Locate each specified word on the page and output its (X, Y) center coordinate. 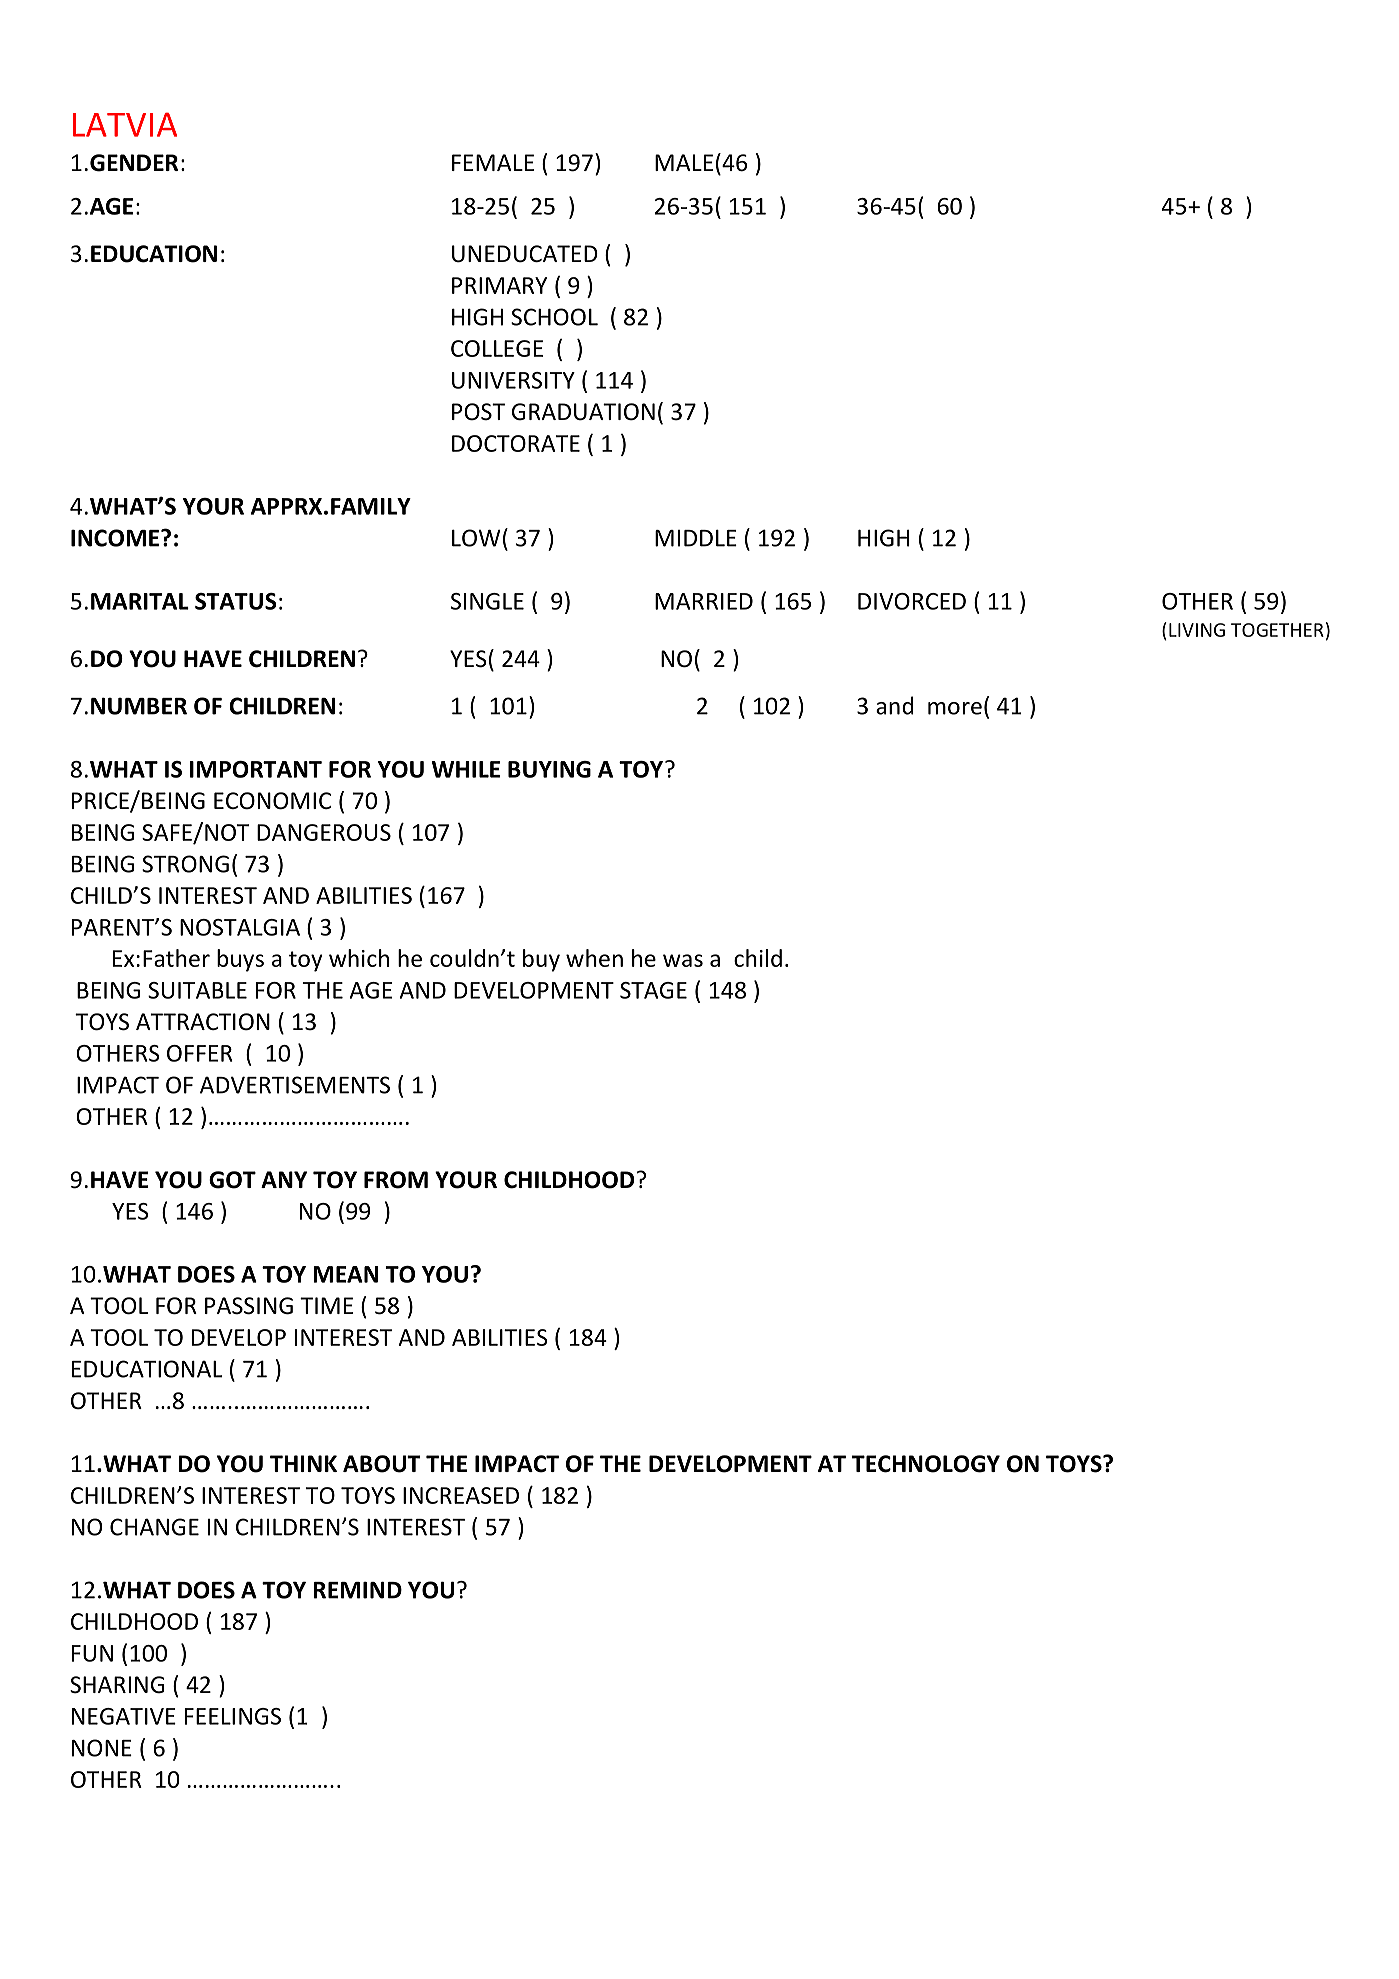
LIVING (1197, 630)
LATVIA (125, 124)
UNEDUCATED (525, 254)
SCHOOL (554, 317)
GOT (232, 1180)
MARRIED (704, 601)
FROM (396, 1180)
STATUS (236, 601)
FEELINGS (233, 1716)
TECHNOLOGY (926, 1464)
